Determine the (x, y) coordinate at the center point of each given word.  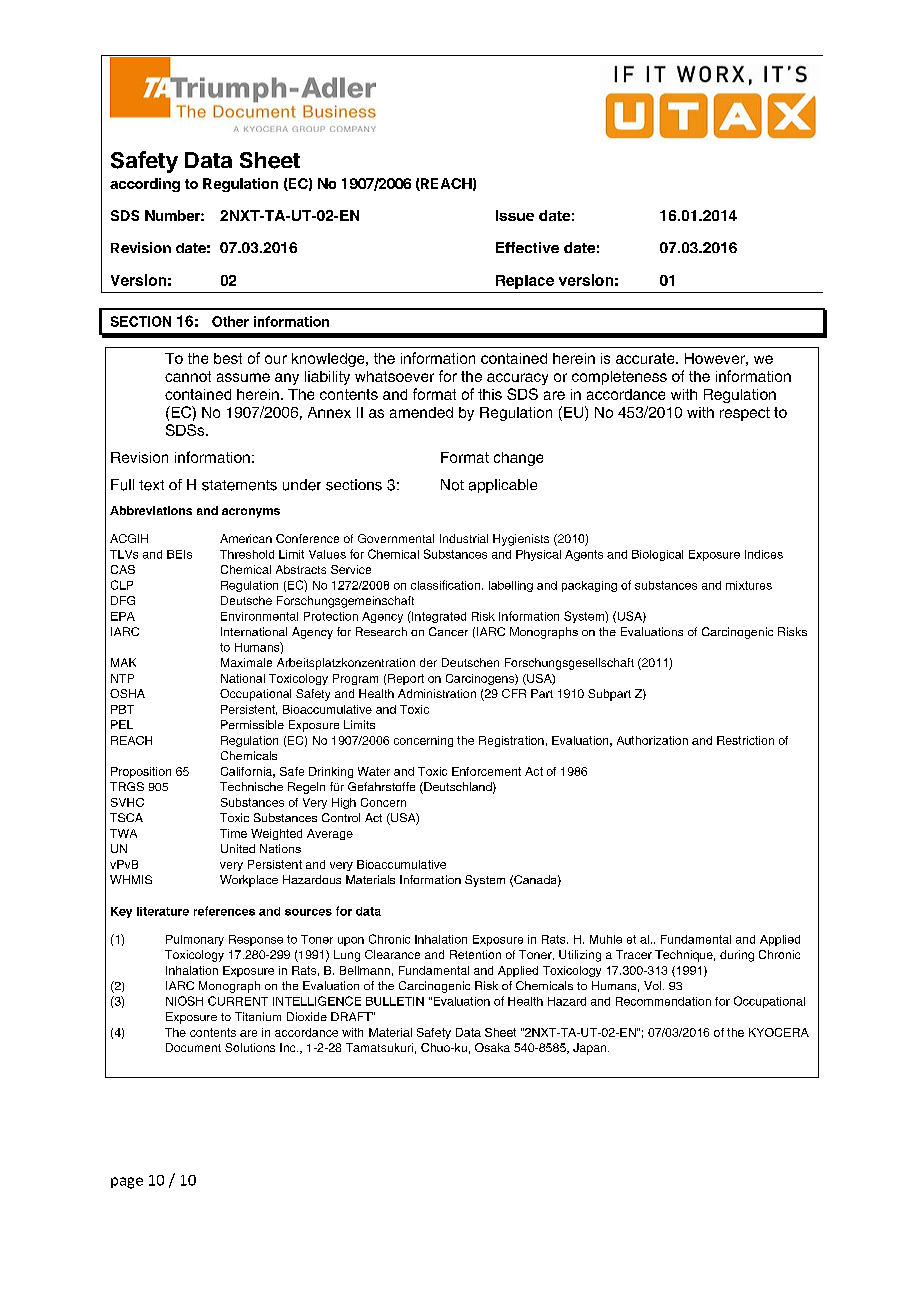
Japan (591, 1049)
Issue (515, 215)
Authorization (652, 740)
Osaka (492, 1047)
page (127, 1183)
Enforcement (486, 771)
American (246, 538)
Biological (657, 555)
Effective (527, 247)
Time (233, 833)
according (145, 185)
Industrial (464, 538)
